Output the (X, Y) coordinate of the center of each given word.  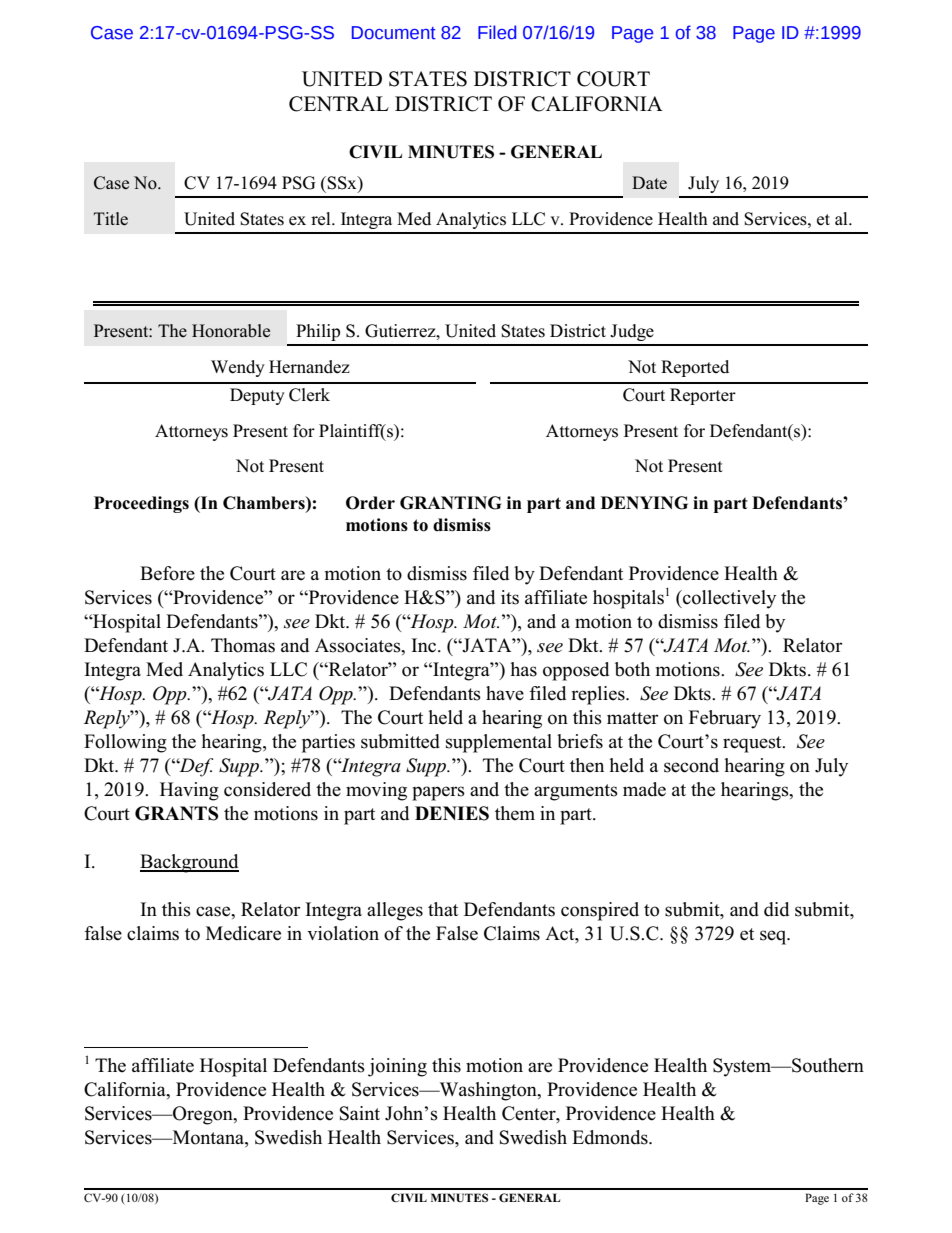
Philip (318, 332)
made (644, 789)
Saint (360, 1113)
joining (397, 1067)
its (510, 597)
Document (394, 33)
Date (649, 183)
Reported (695, 368)
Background (189, 863)
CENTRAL (339, 104)
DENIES (452, 813)
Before (167, 573)
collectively (728, 599)
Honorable (231, 331)
